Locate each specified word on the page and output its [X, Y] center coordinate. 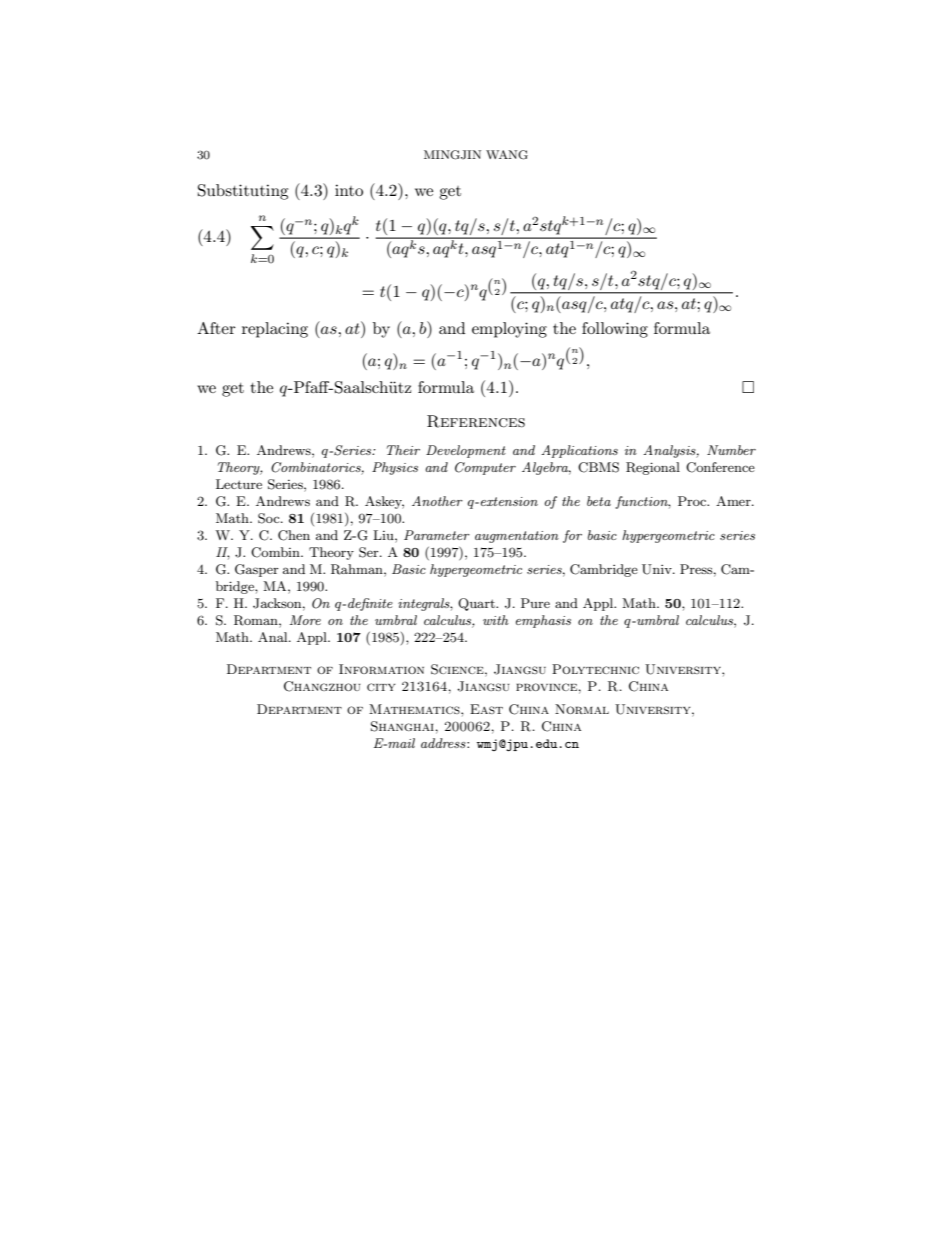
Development [466, 451]
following [615, 330]
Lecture [239, 484]
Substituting [243, 192]
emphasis [543, 621]
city [381, 687]
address [444, 743]
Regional [653, 468]
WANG [507, 155]
